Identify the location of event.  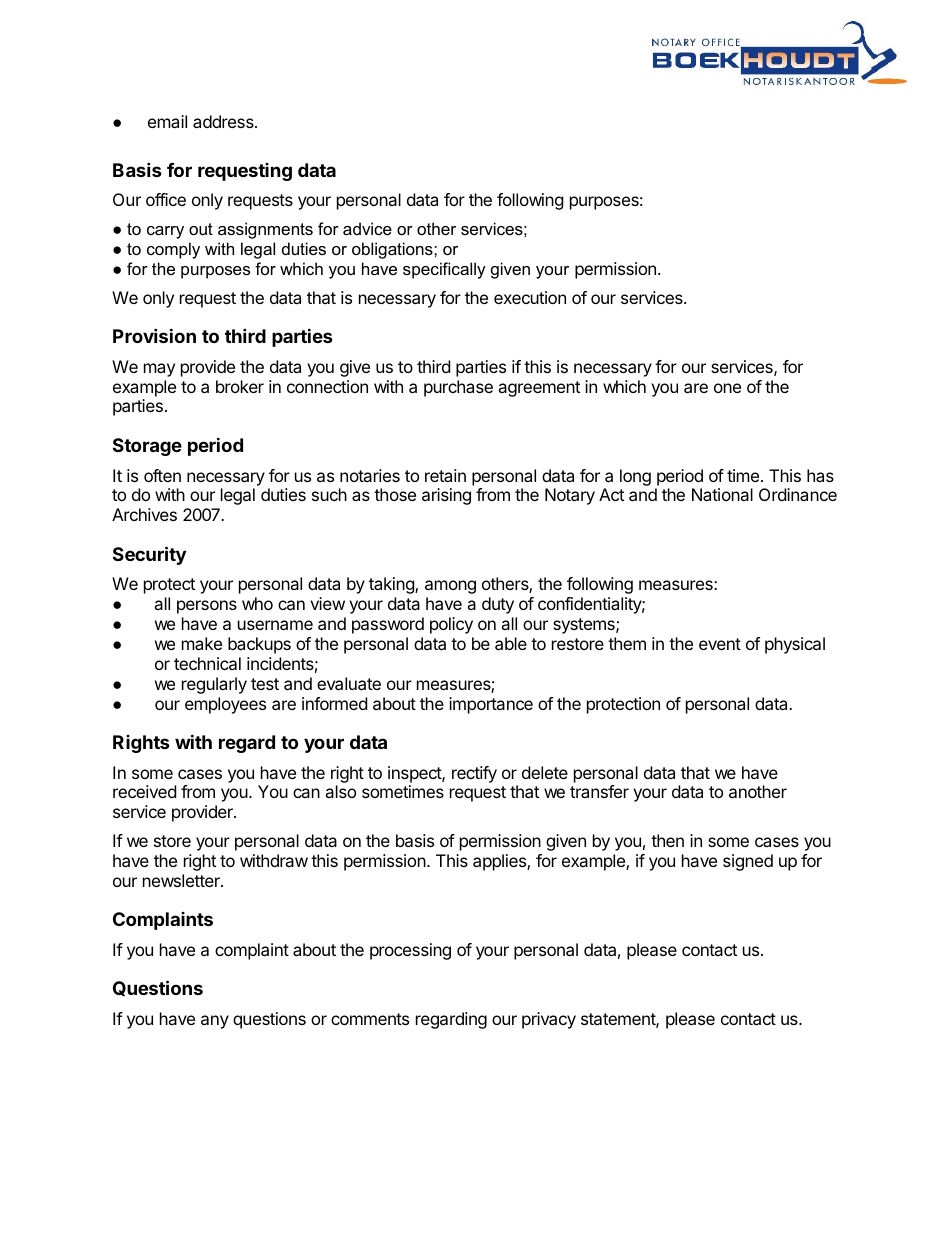
(720, 644).
